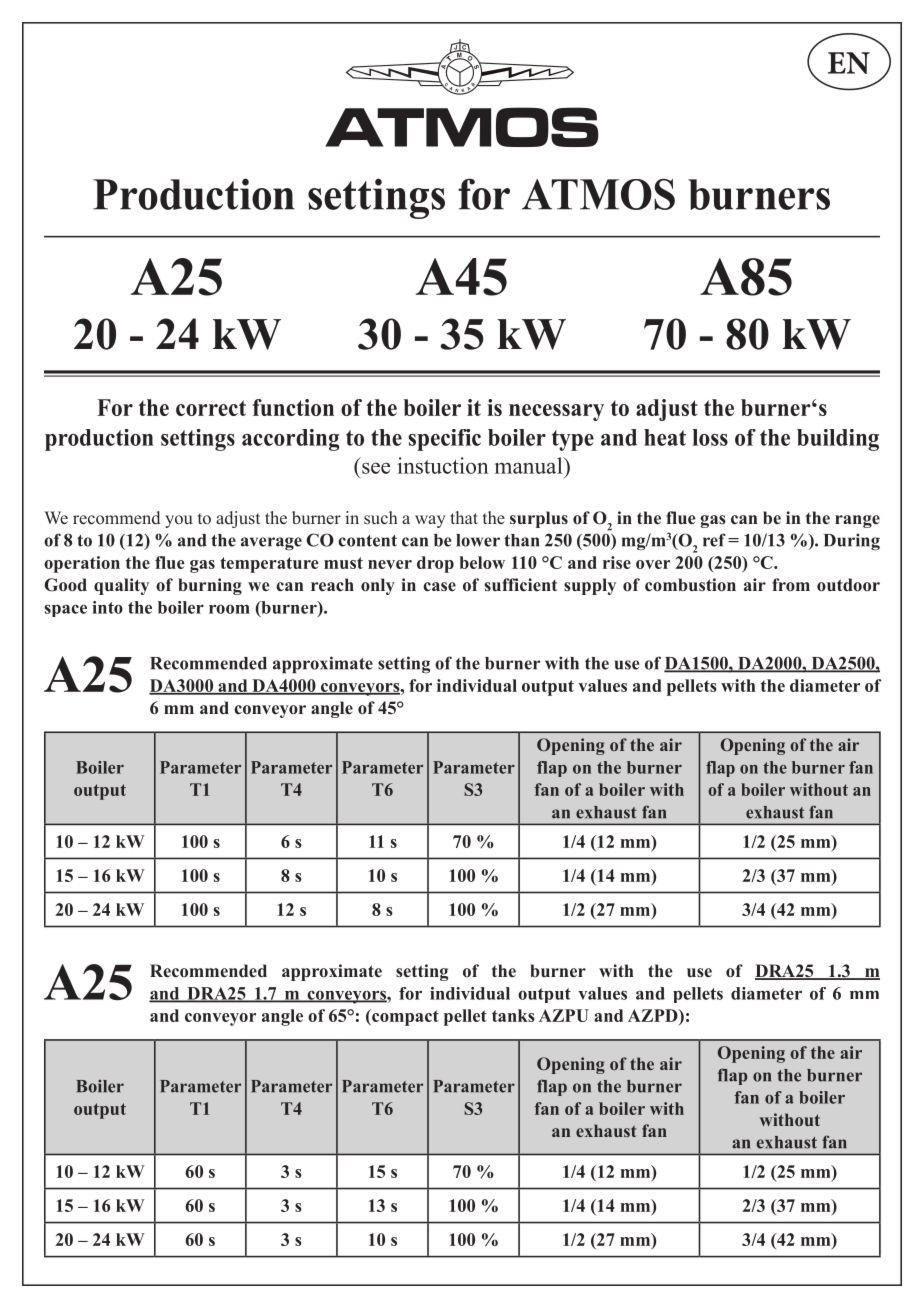 The height and width of the screenshot is (1308, 924). Describe the element at coordinates (848, 585) in the screenshot. I see `outdoor` at that location.
